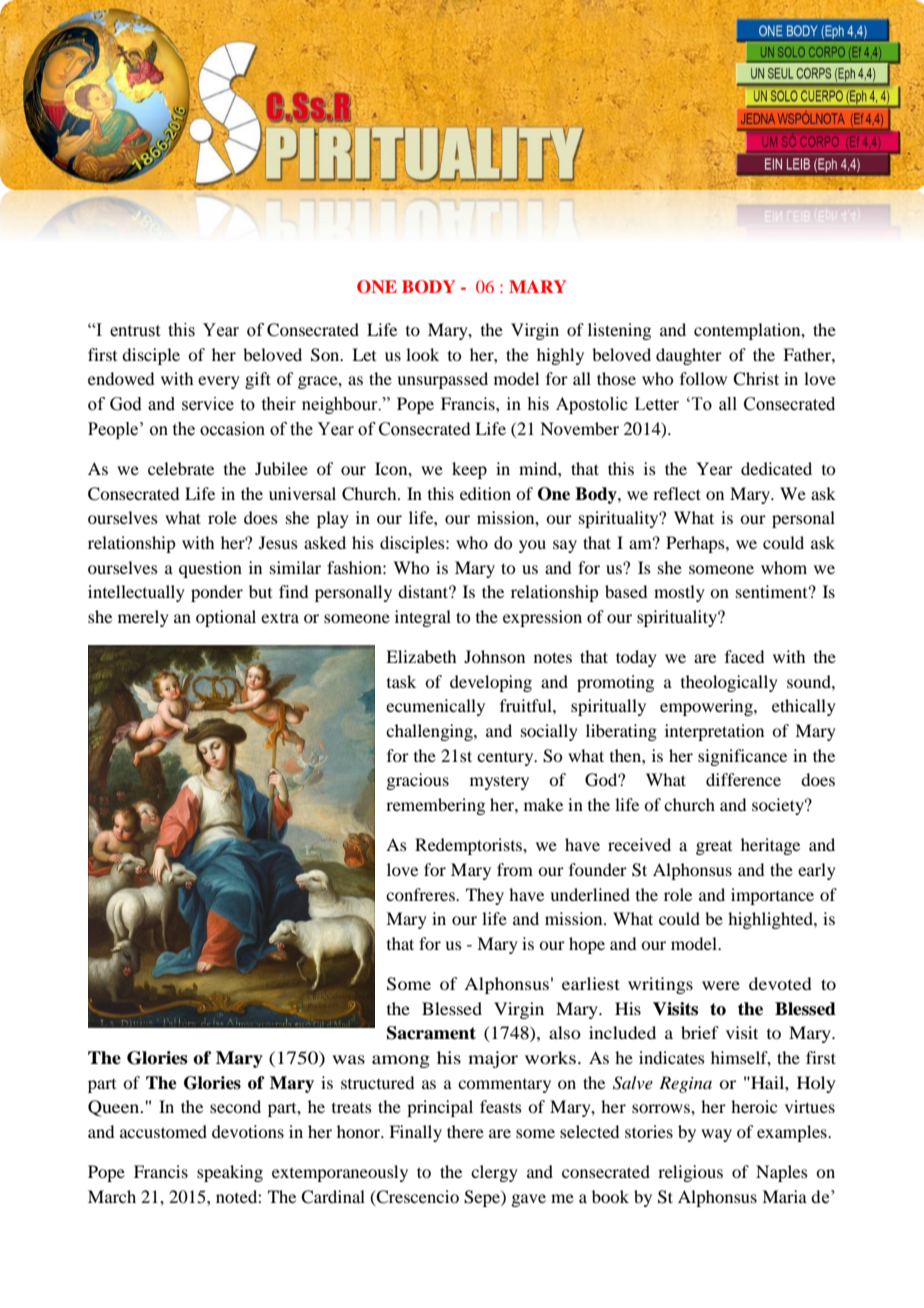  I want to click on every, so click(219, 382).
